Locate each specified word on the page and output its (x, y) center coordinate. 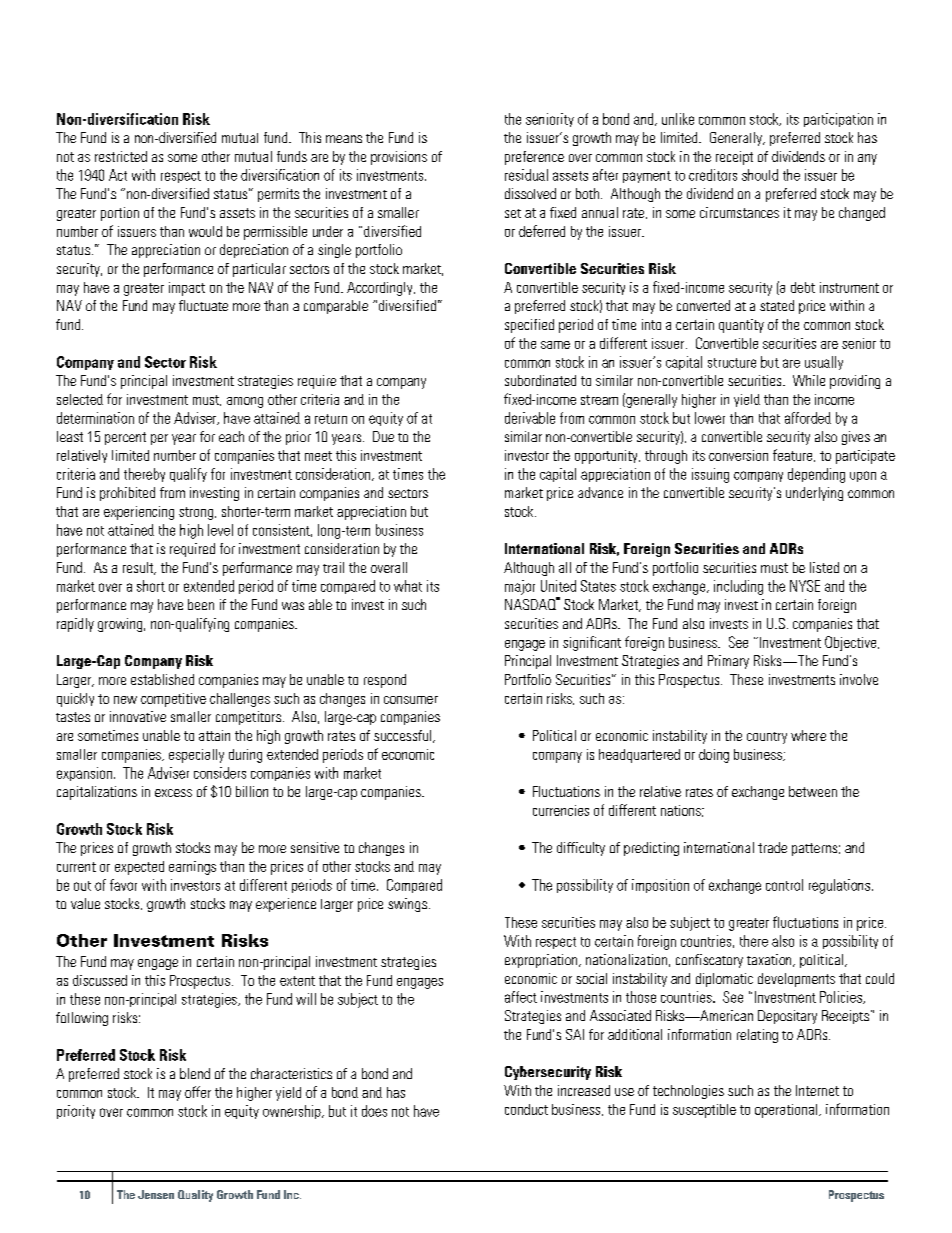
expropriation (542, 961)
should (760, 175)
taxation (770, 960)
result (139, 568)
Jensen (156, 1194)
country (767, 738)
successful (404, 736)
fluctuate (203, 305)
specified (529, 326)
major (520, 587)
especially (196, 756)
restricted (121, 156)
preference (534, 158)
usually (824, 363)
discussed (100, 980)
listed (824, 567)
